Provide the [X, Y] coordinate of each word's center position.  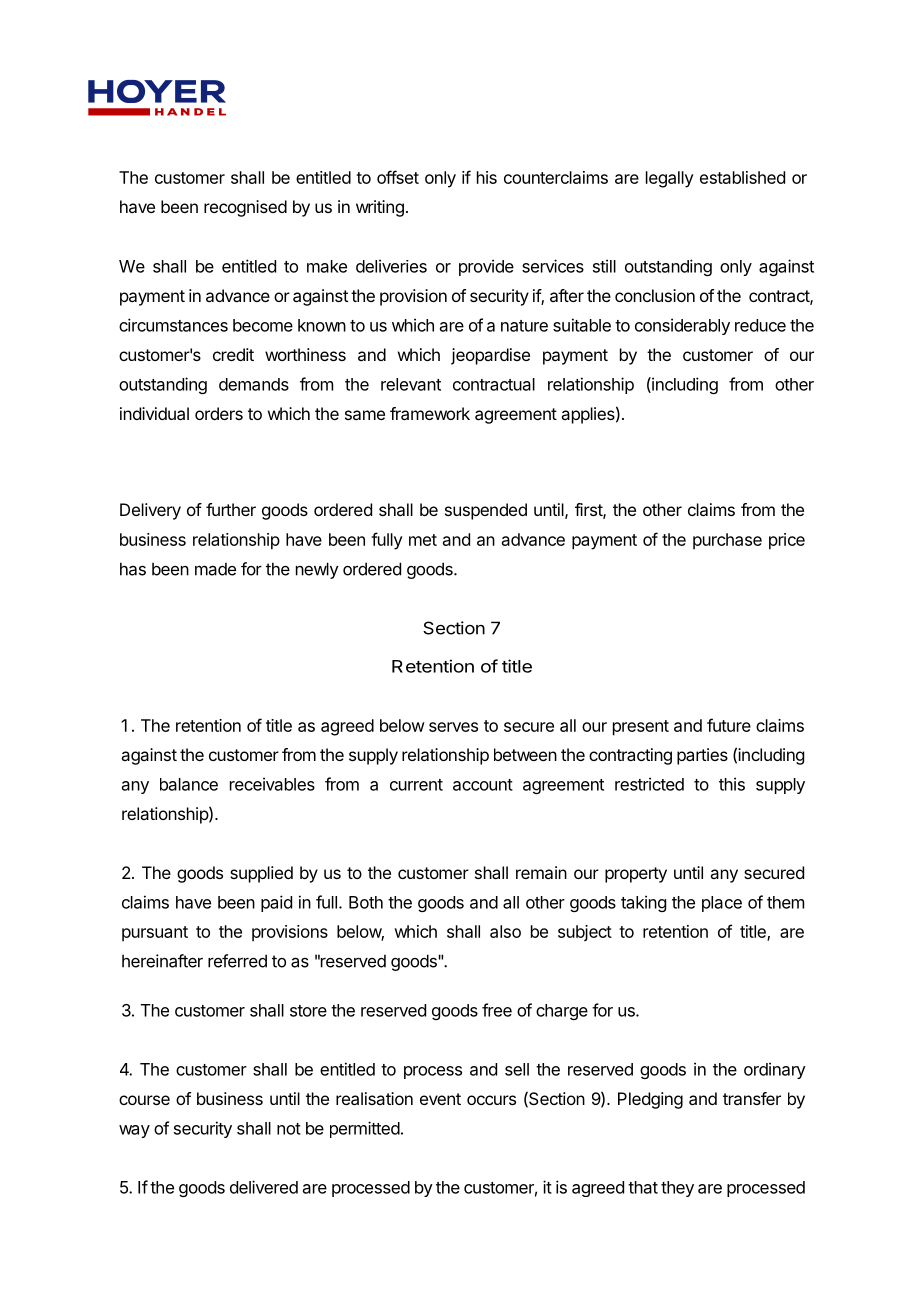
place [722, 904]
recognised [245, 208]
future [729, 725]
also [505, 931]
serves [453, 727]
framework [430, 413]
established [742, 177]
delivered [264, 1187]
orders [219, 413]
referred [237, 961]
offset [398, 177]
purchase [727, 541]
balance [189, 784]
